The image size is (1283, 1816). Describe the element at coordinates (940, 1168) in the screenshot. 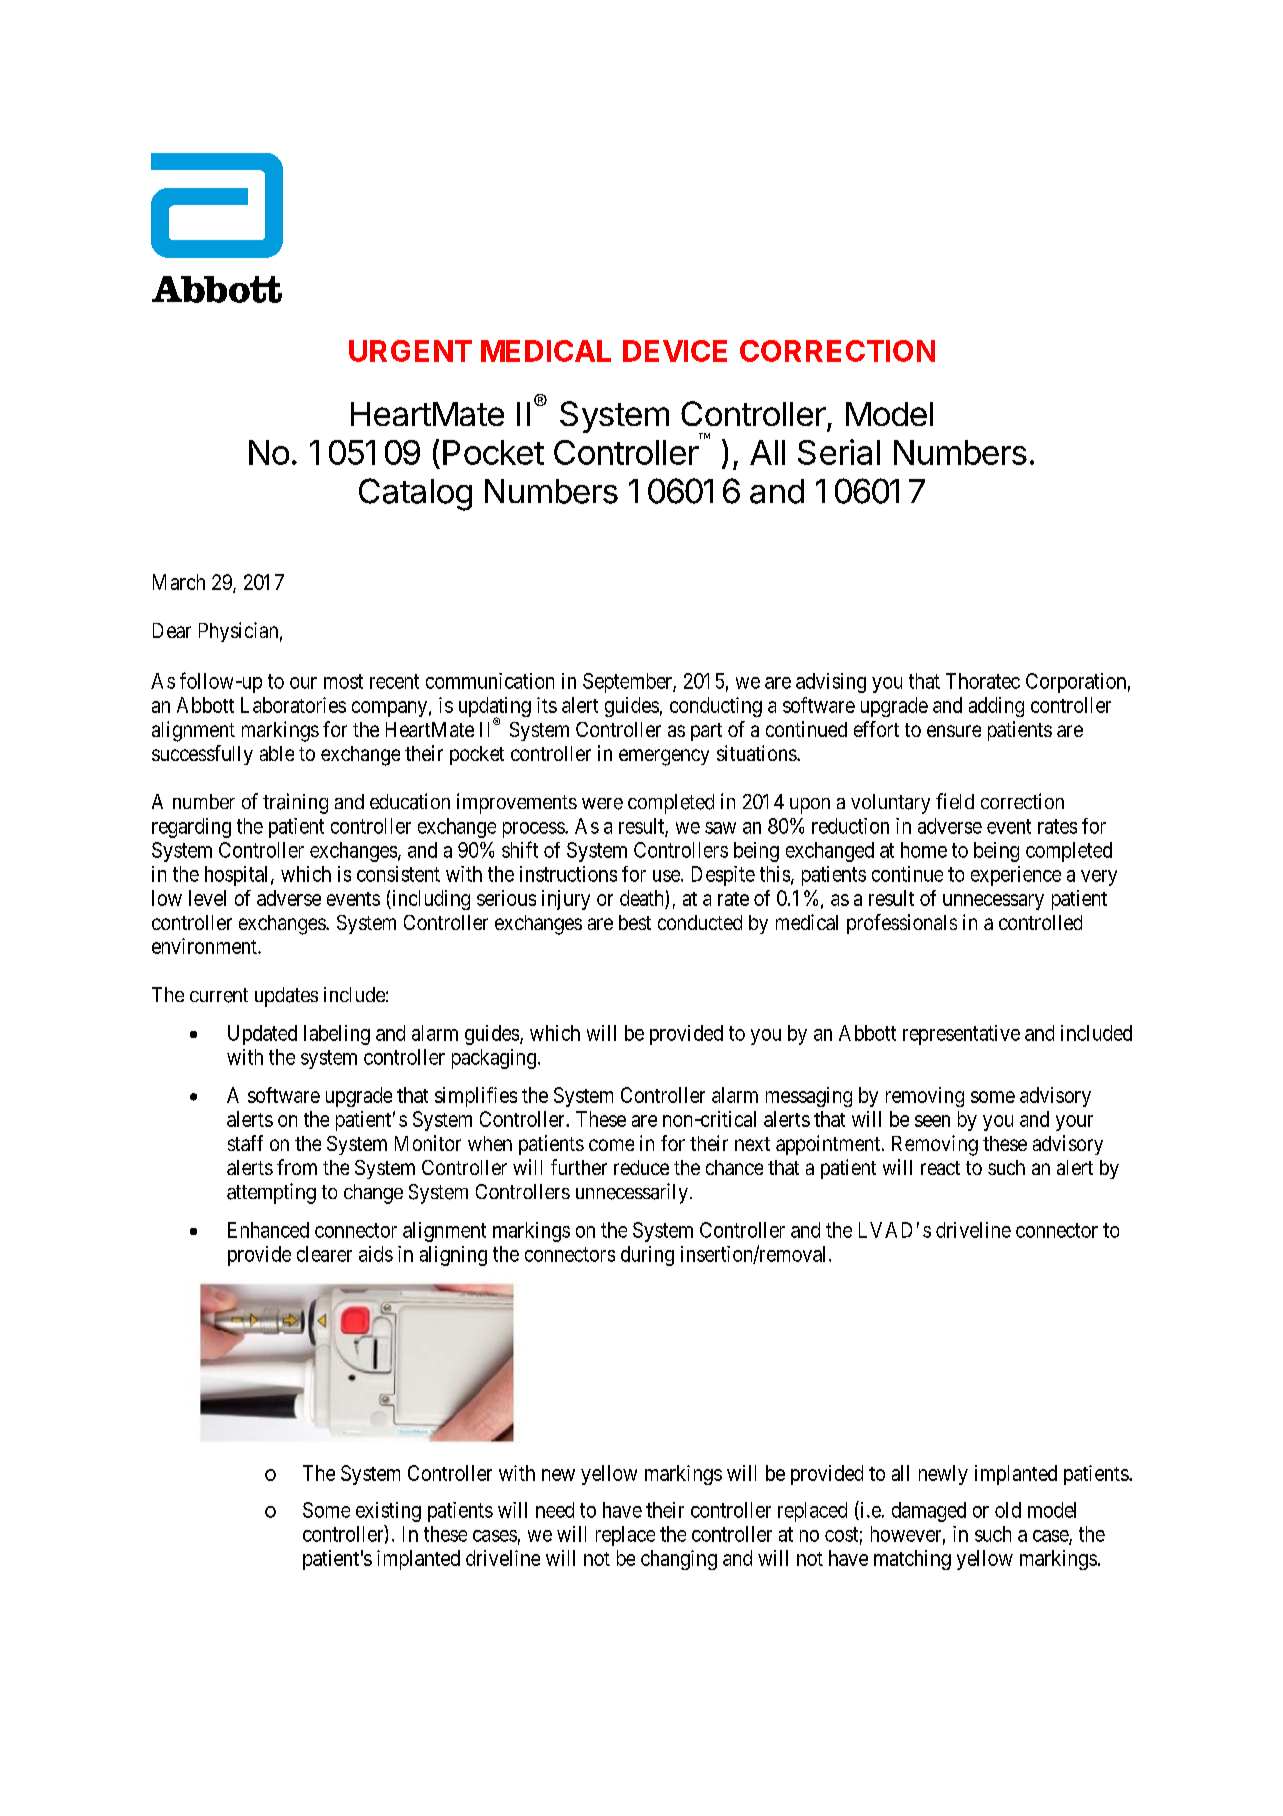

I see `react` at that location.
